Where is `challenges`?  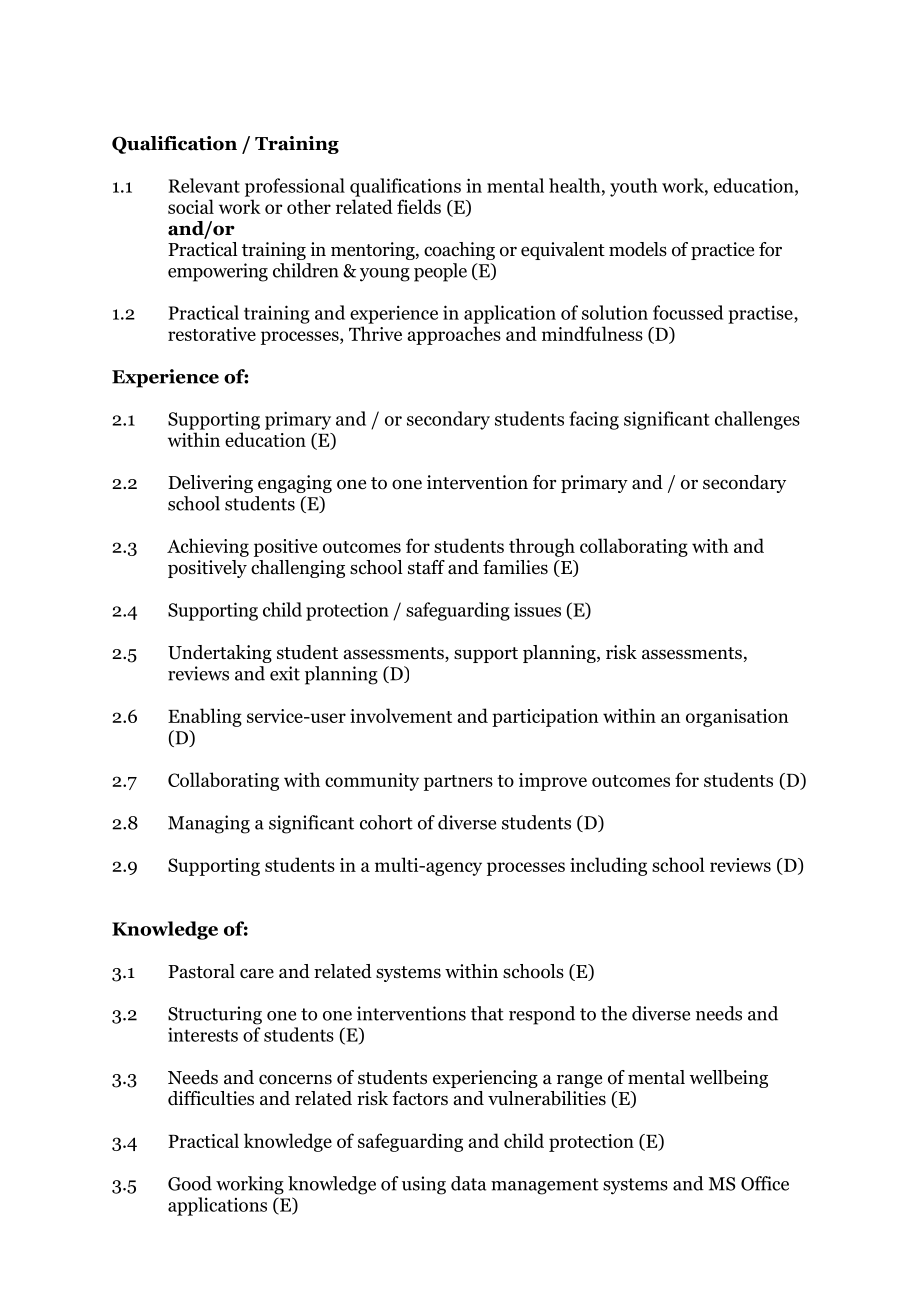
challenges is located at coordinates (757, 420).
